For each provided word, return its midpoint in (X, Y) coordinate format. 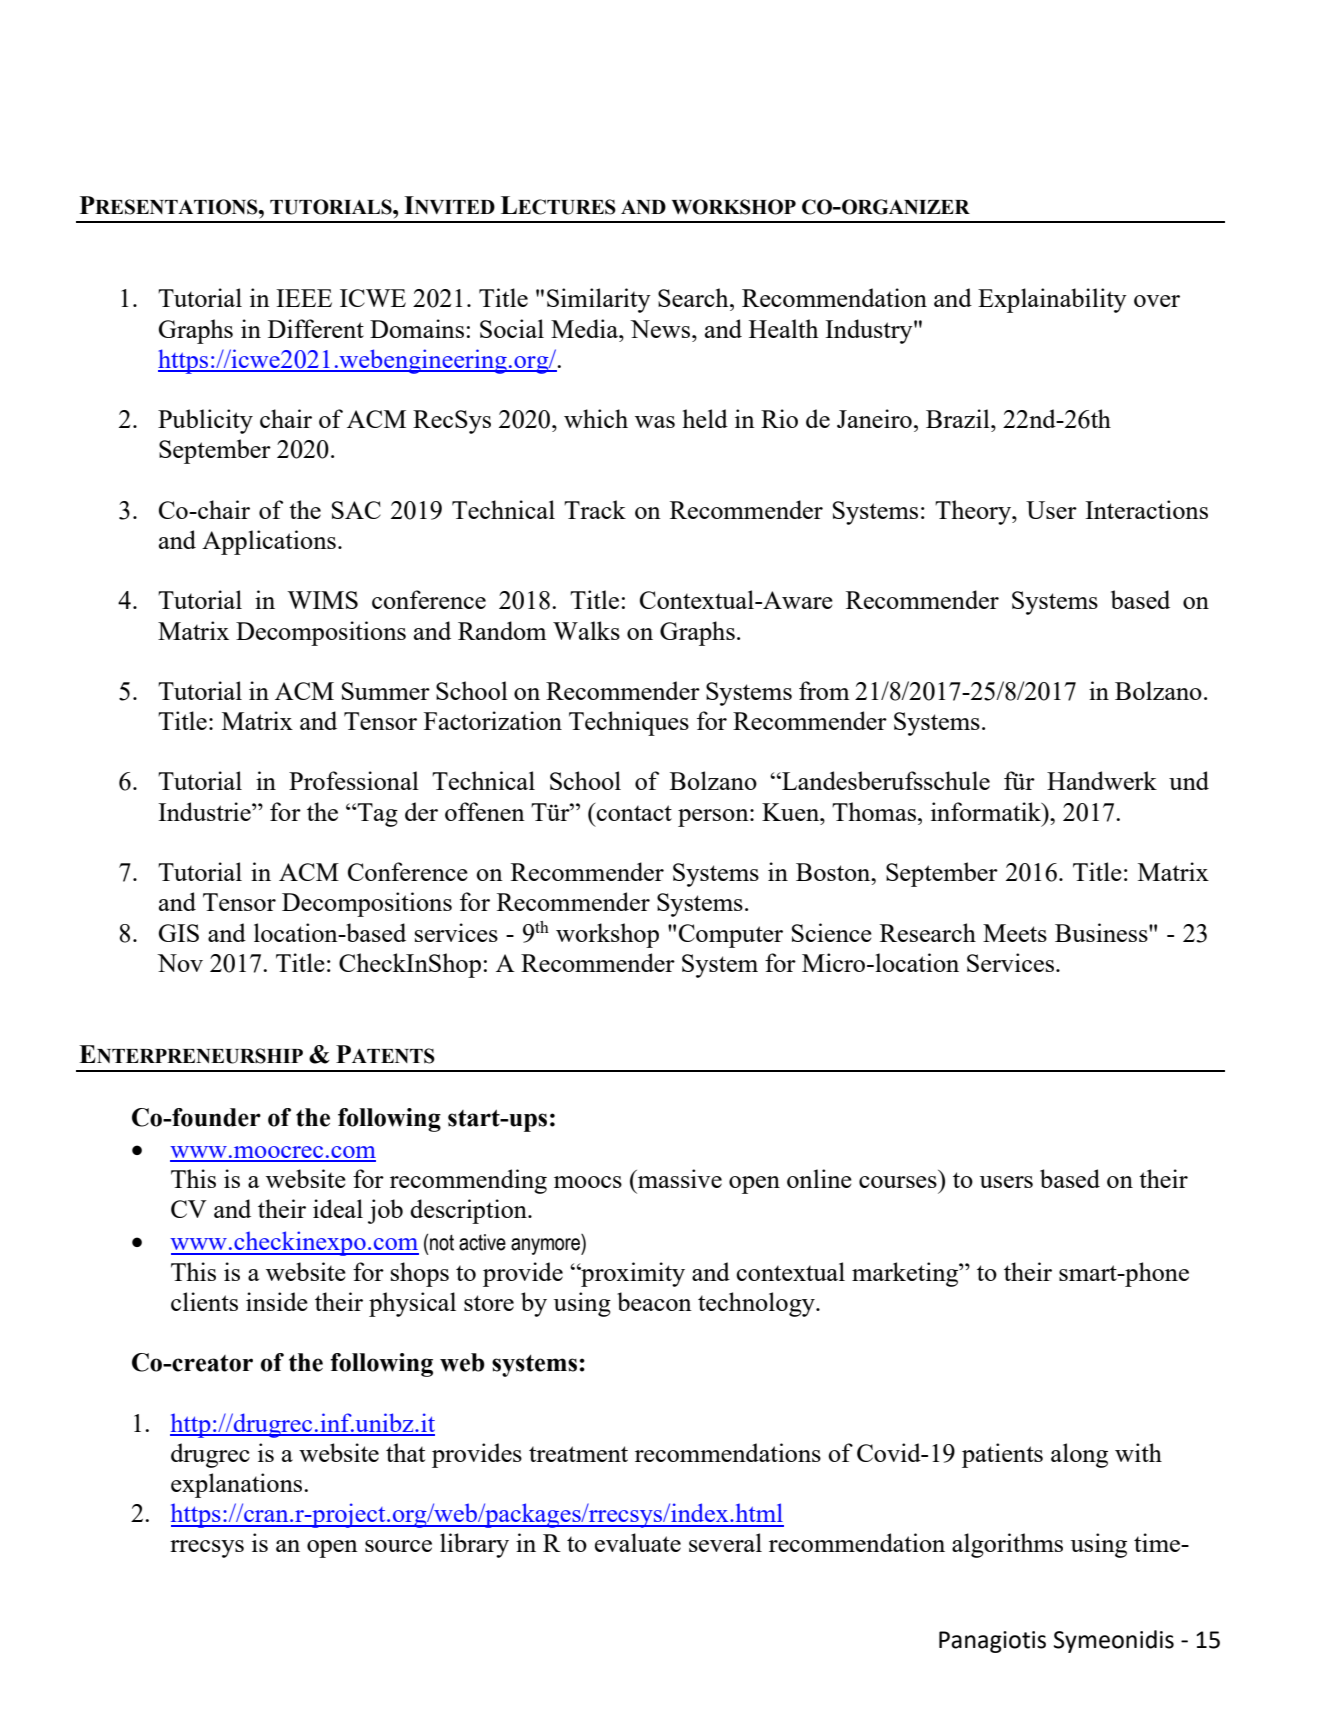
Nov (180, 963)
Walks (586, 630)
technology (757, 1304)
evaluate (638, 1542)
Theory (974, 512)
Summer (386, 691)
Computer (731, 936)
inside (277, 1301)
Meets (1015, 933)
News (661, 329)
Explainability (1052, 300)
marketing (906, 1274)
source (398, 1546)
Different (316, 328)
